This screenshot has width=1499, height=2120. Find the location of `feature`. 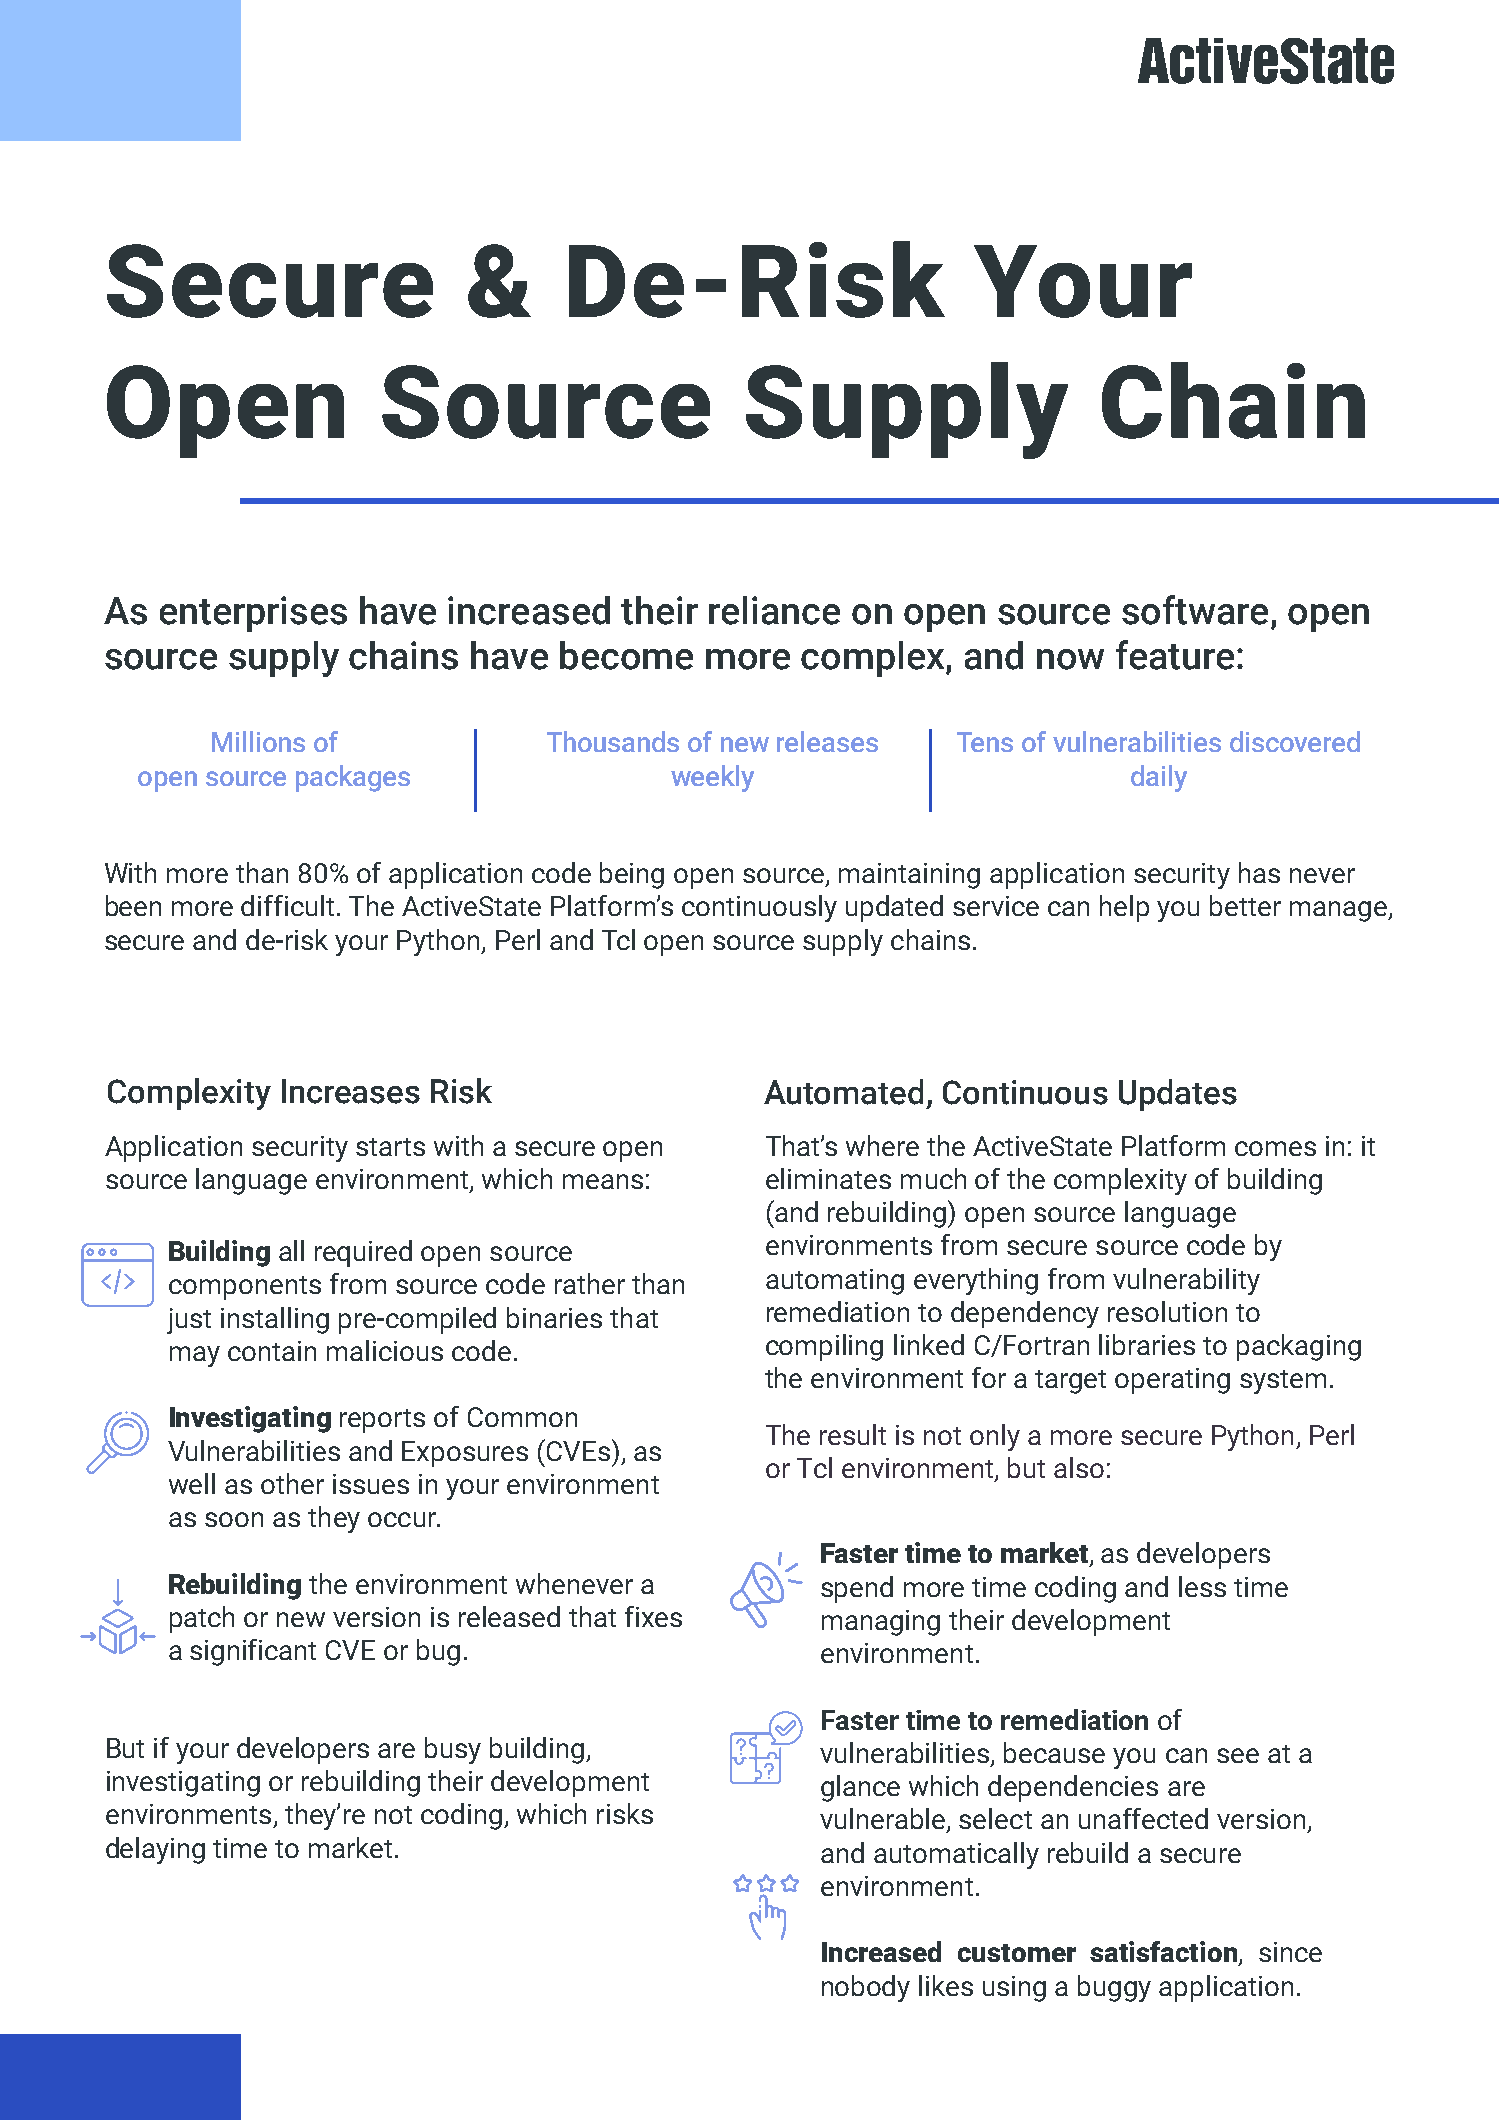

feature is located at coordinates (1175, 655).
